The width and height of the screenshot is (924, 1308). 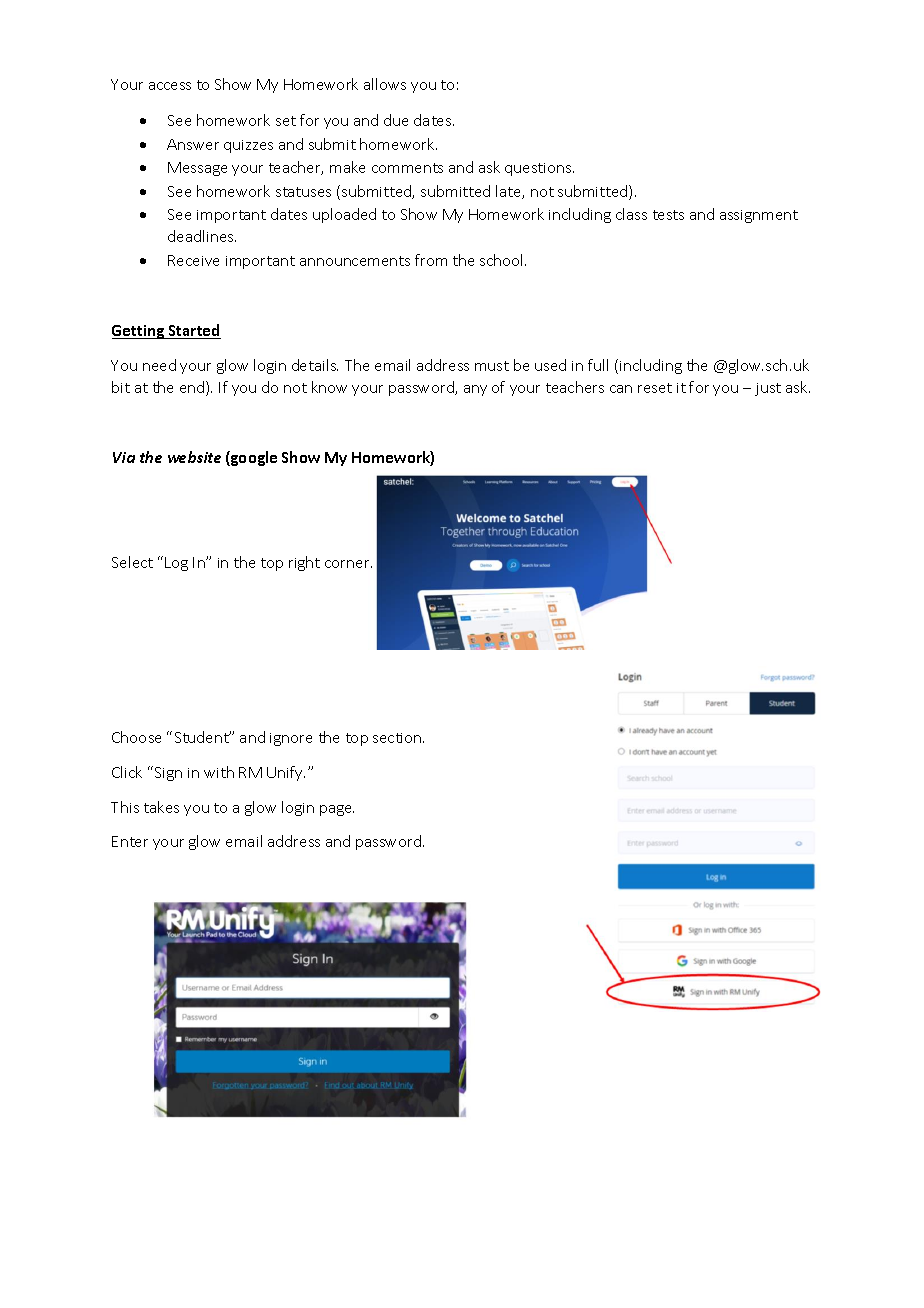 I want to click on Receive, so click(x=193, y=260).
